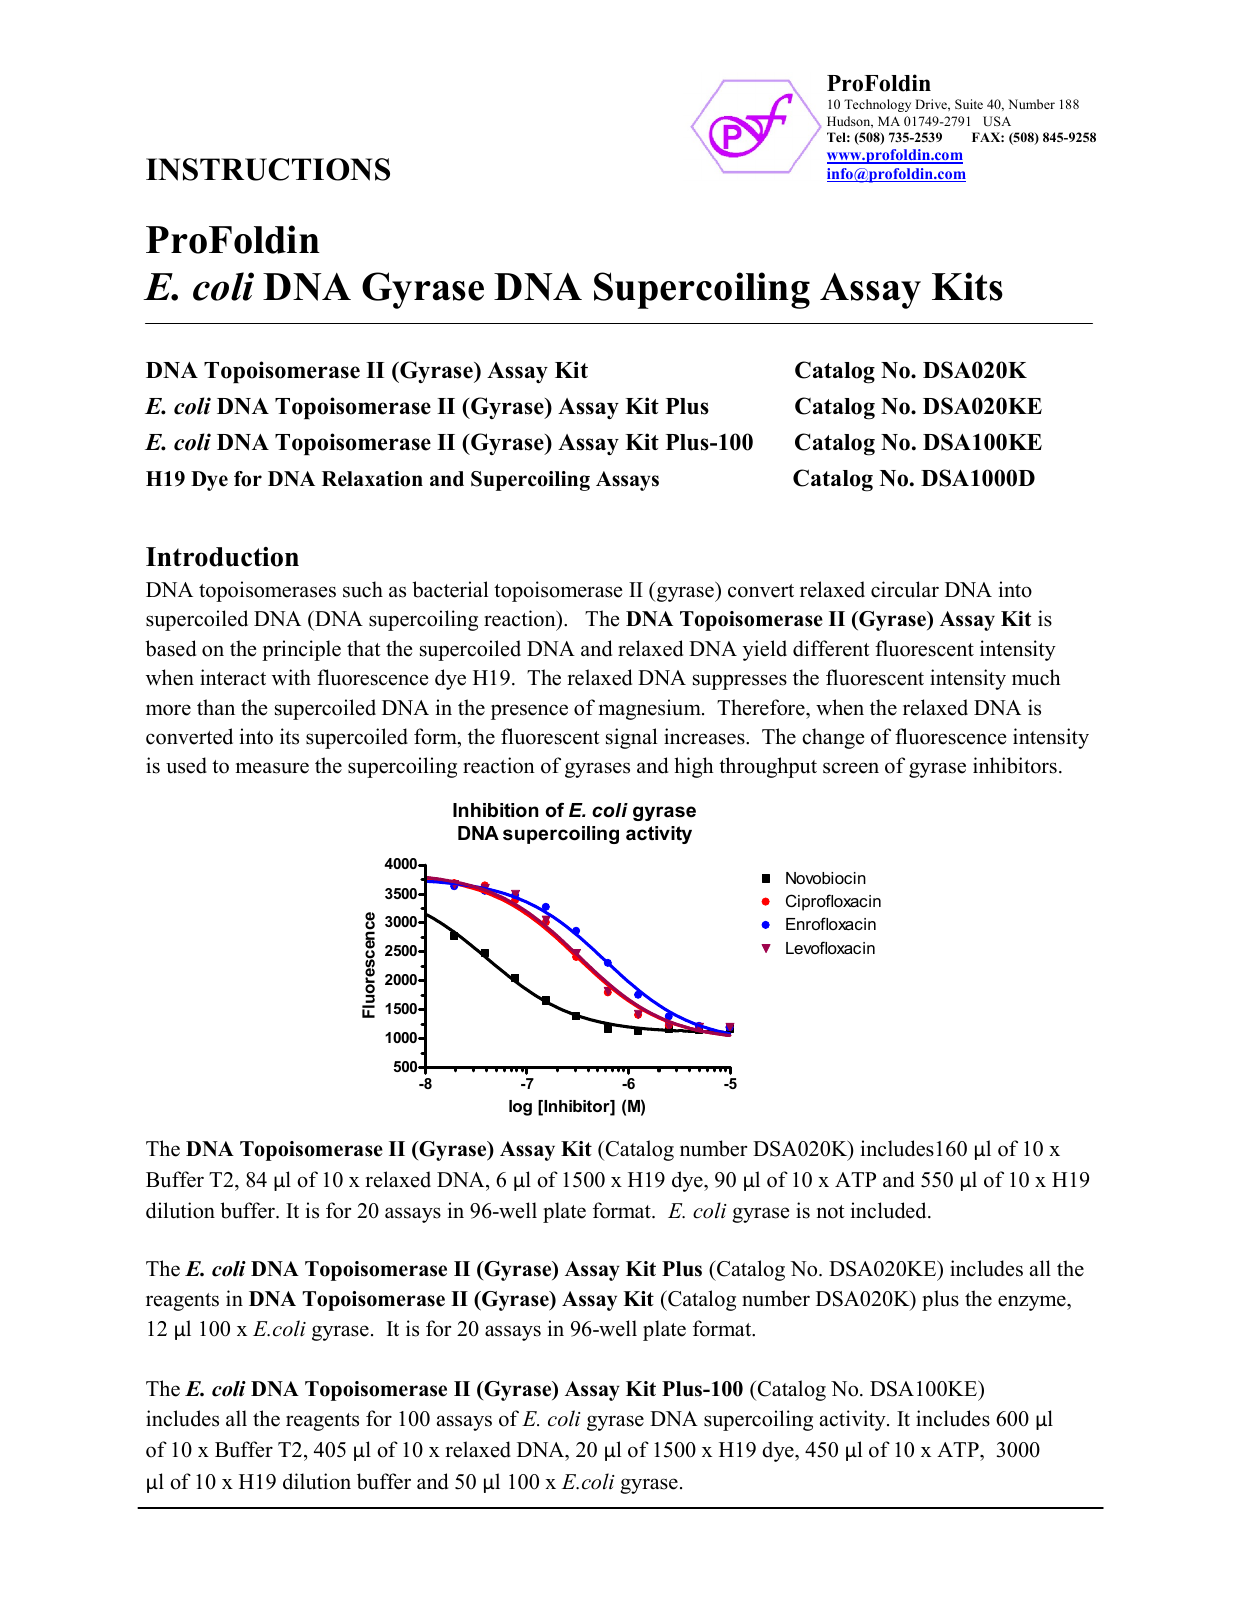 The width and height of the image is (1238, 1602). Describe the element at coordinates (372, 479) in the image. I see `Relaxation` at that location.
